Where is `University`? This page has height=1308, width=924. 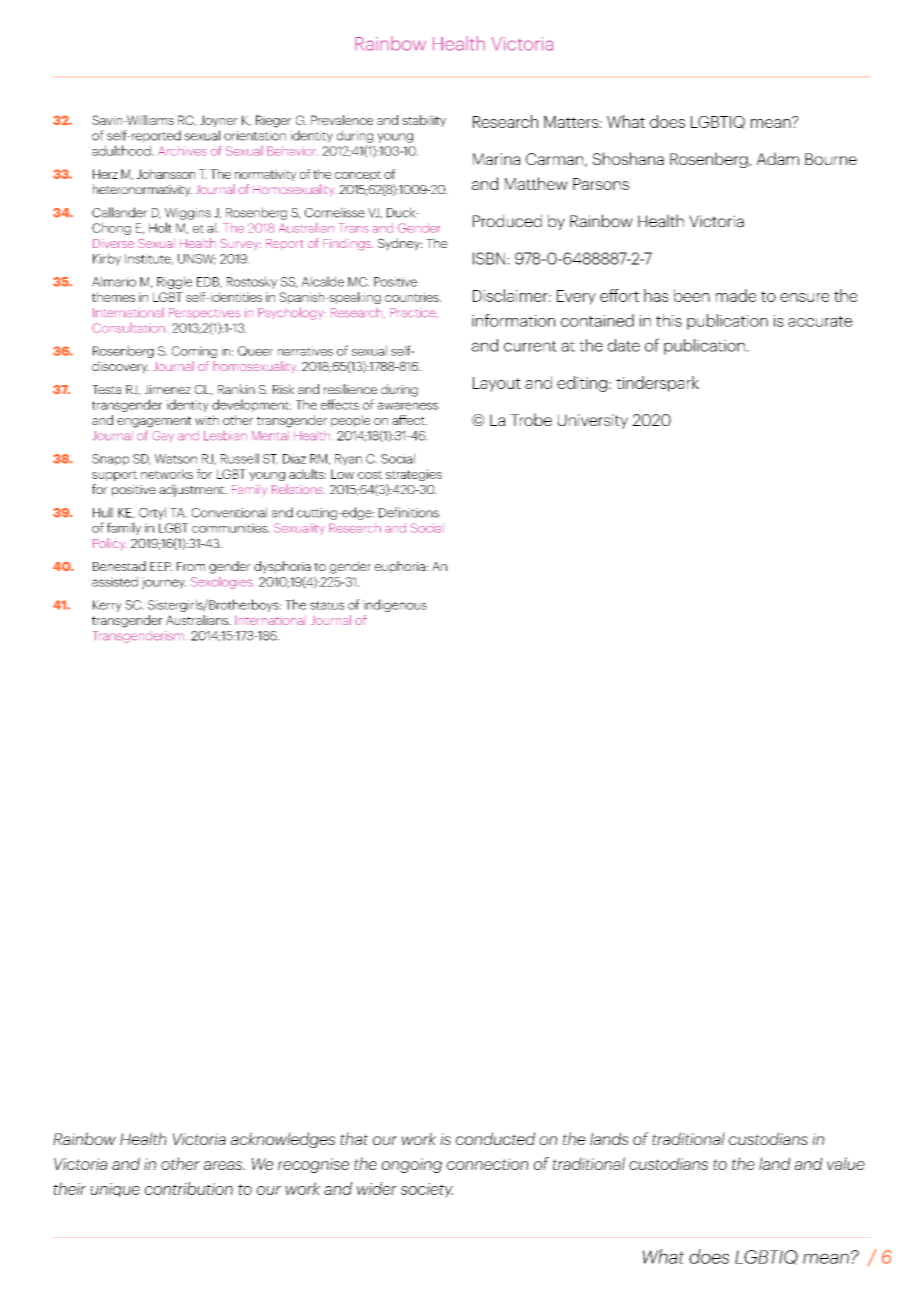
University is located at coordinates (593, 421).
